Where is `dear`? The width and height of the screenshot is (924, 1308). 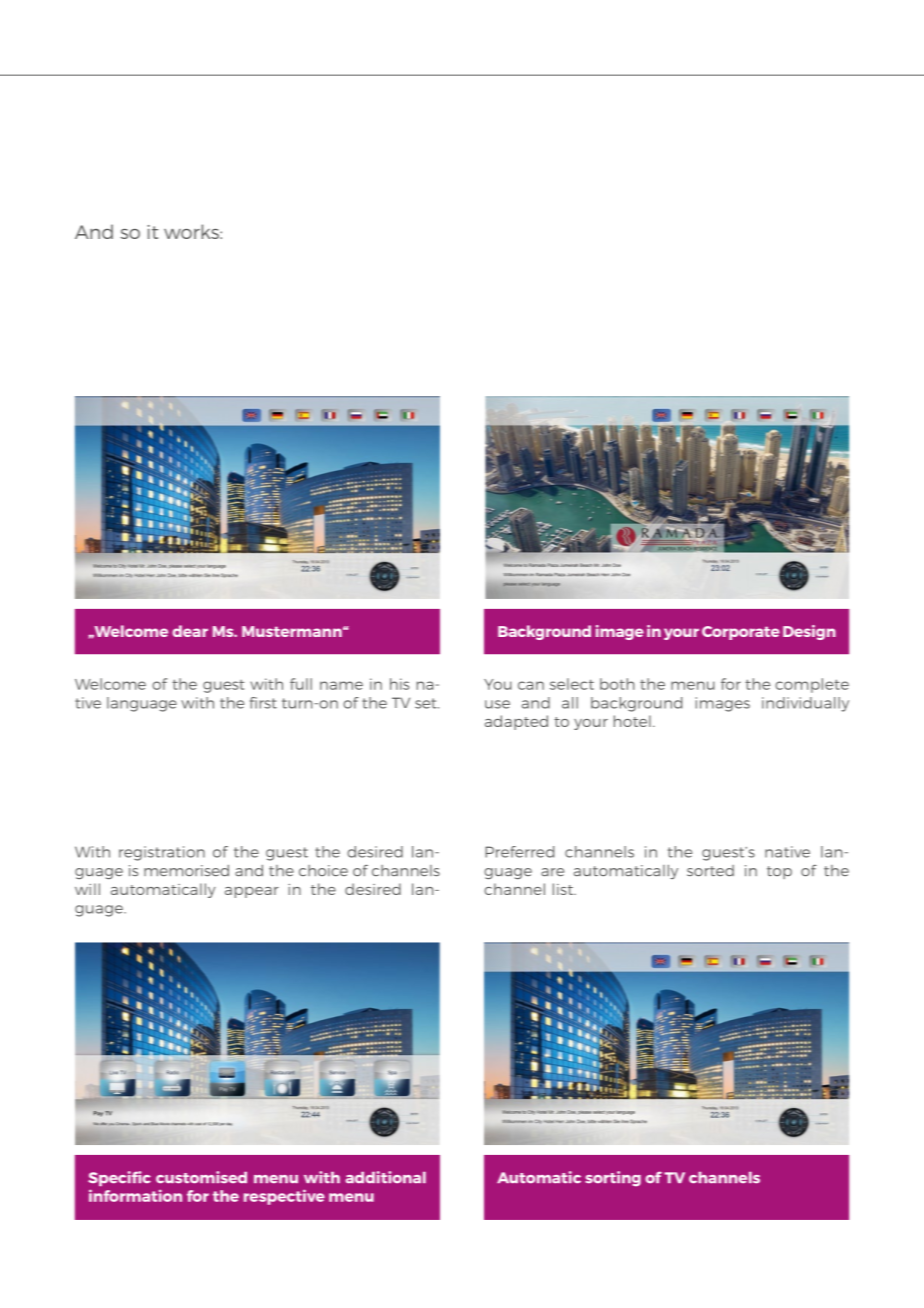 dear is located at coordinates (190, 631).
